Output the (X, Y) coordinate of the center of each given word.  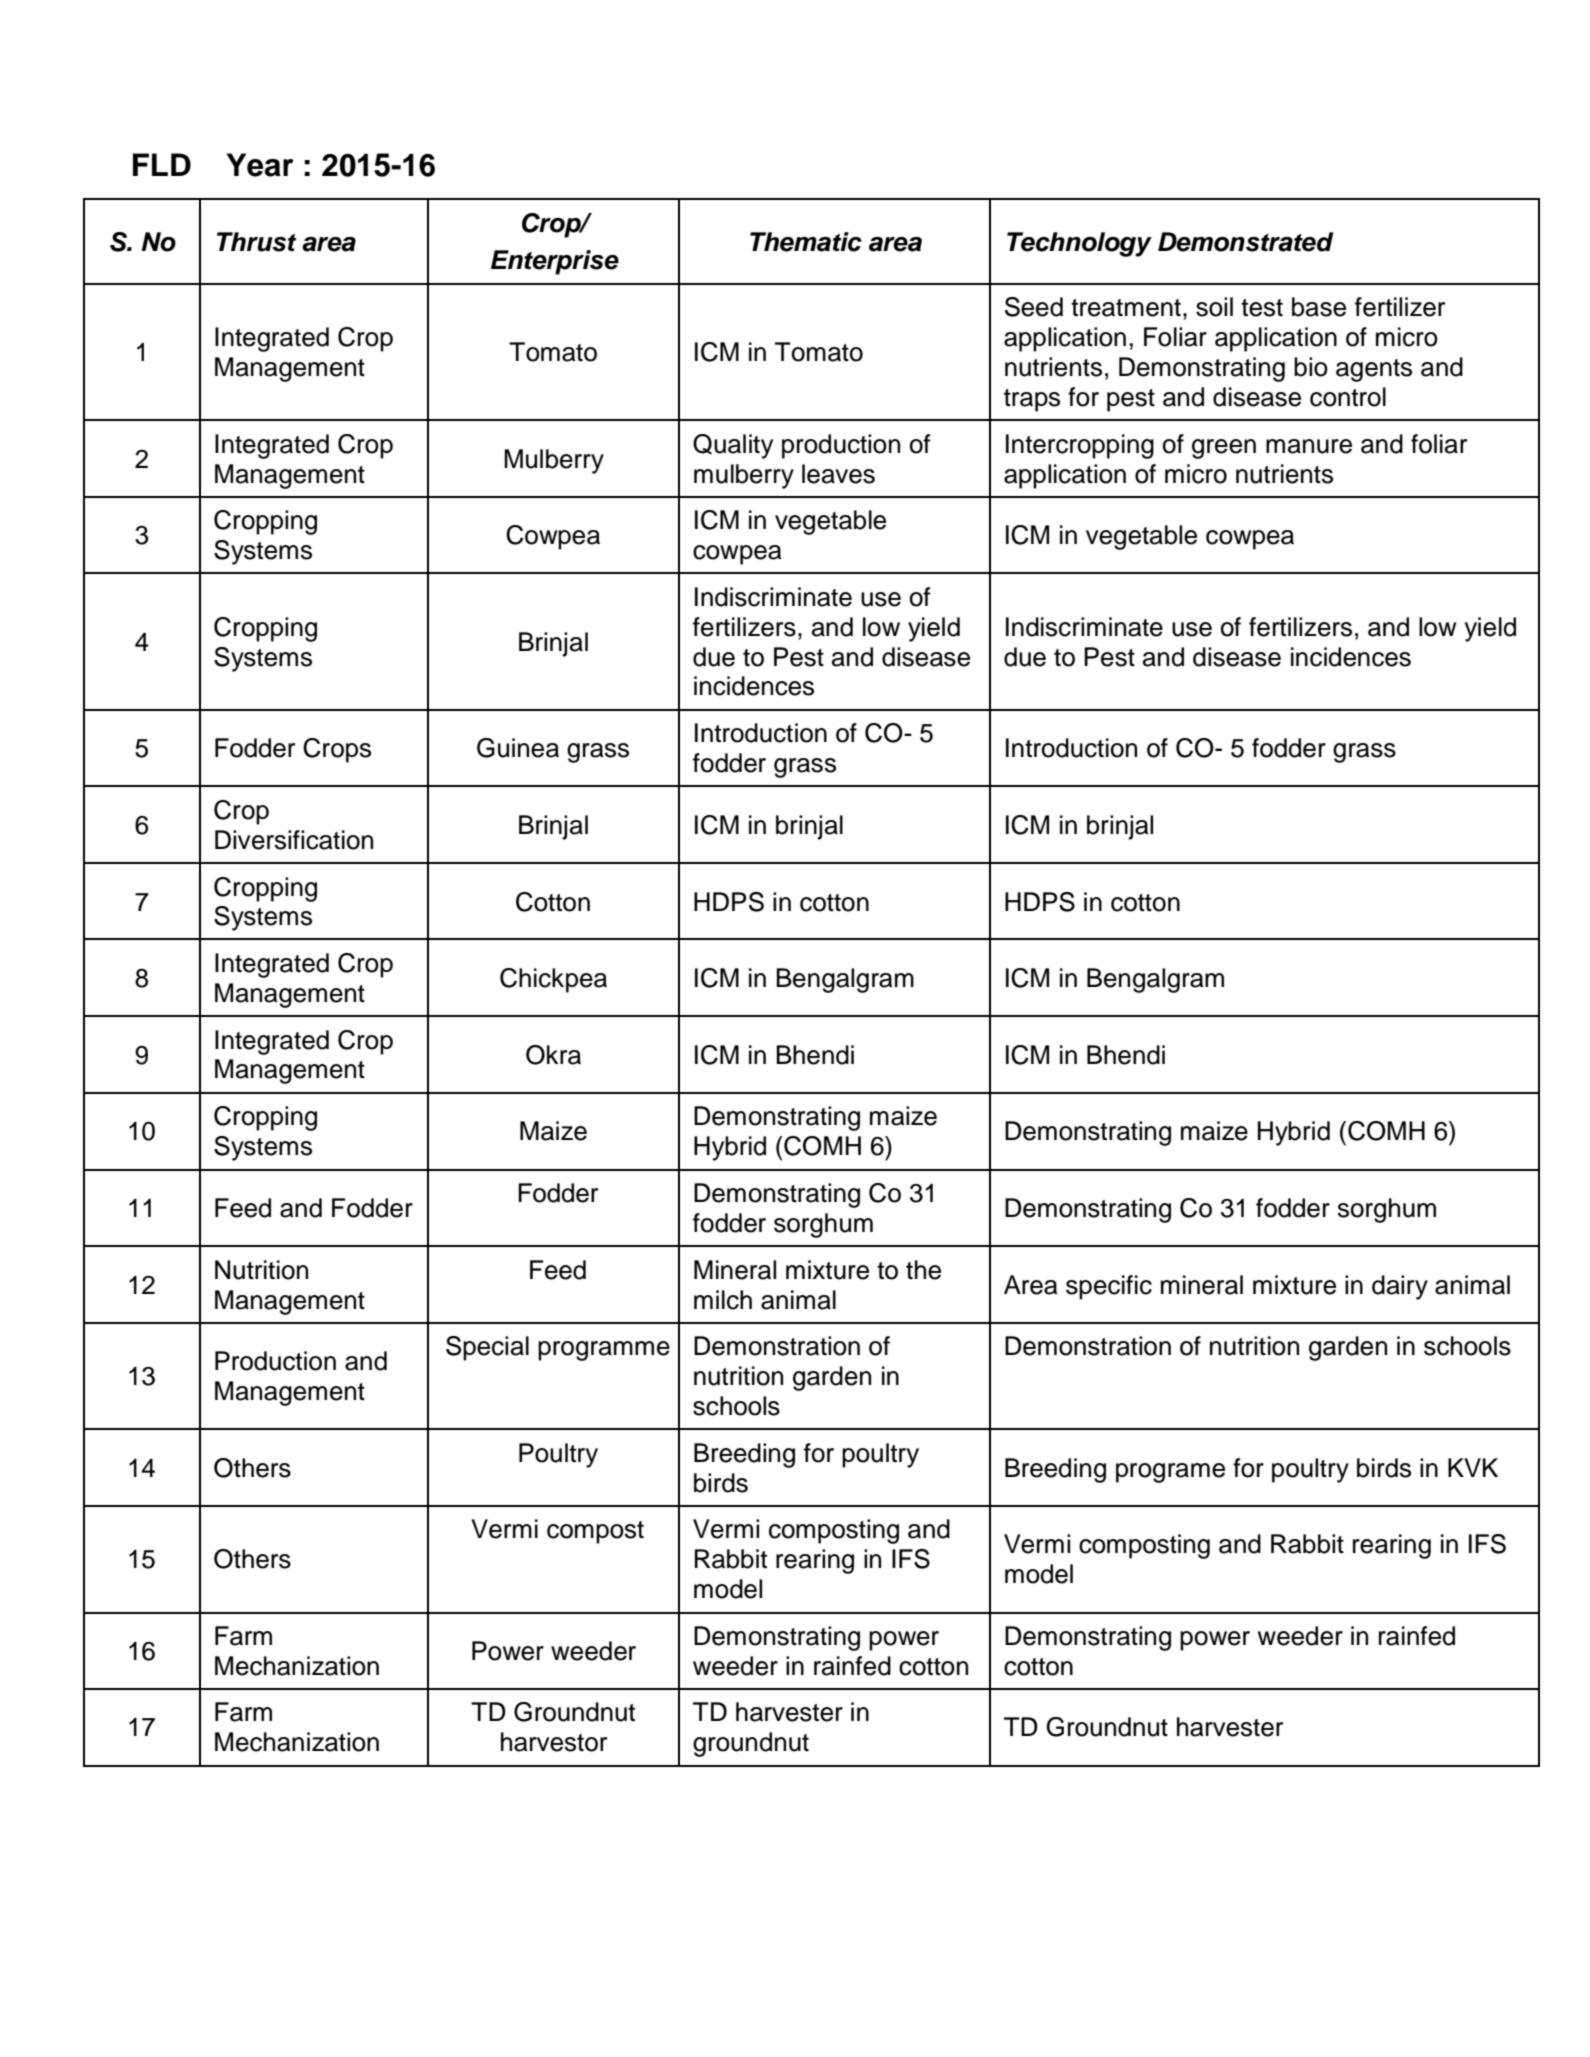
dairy (1400, 1287)
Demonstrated (1245, 242)
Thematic (806, 242)
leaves (838, 474)
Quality (733, 446)
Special (487, 1348)
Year (260, 165)
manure (1309, 446)
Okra (553, 1055)
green (1224, 449)
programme (604, 1351)
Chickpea (553, 980)
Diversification (294, 840)
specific (1109, 1287)
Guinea (518, 748)
